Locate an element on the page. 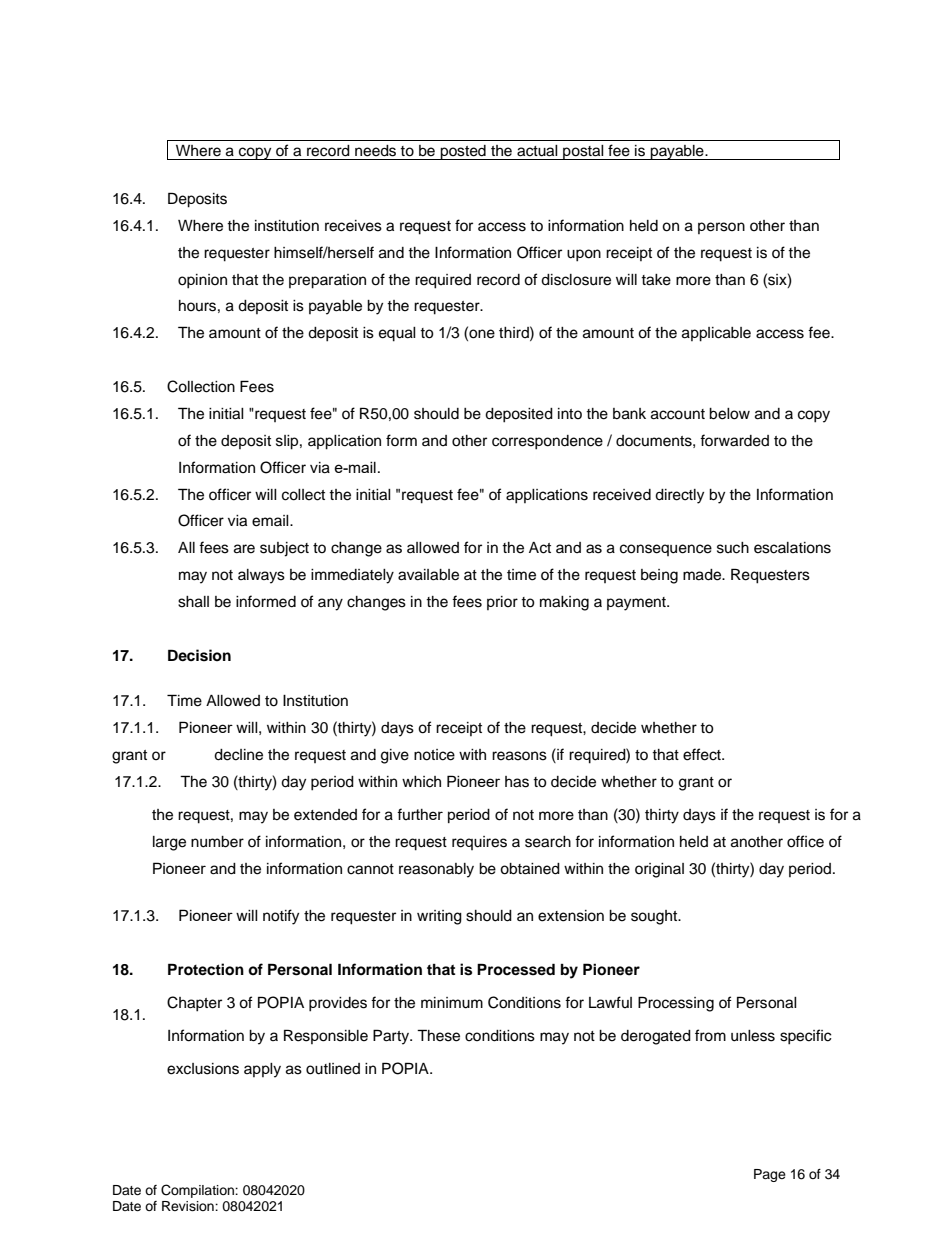 The width and height of the page is (952, 1233). notify is located at coordinates (281, 917).
